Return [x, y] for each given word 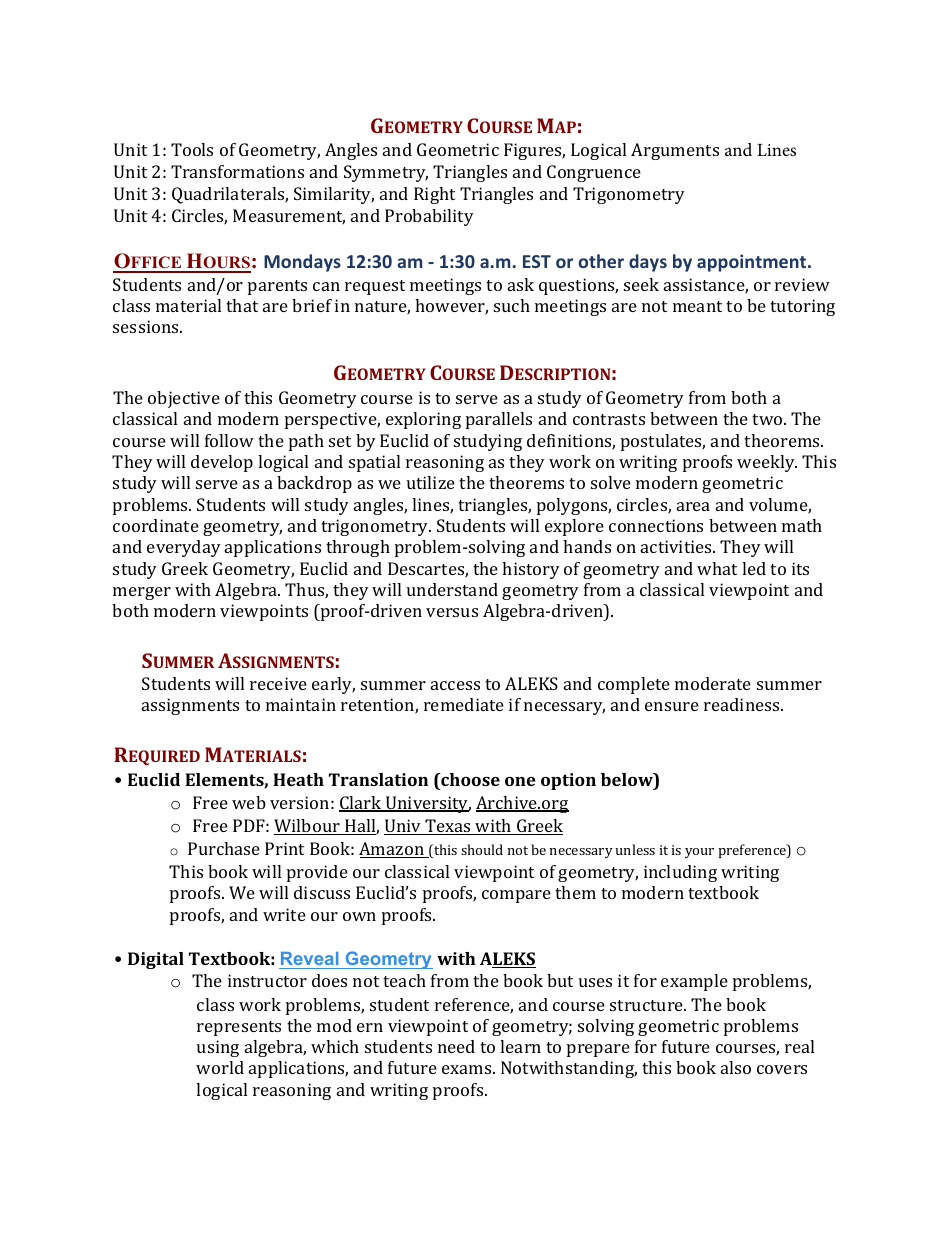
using [218, 1048]
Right [434, 195]
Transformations [237, 171]
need [456, 1046]
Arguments [675, 151]
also [736, 1067]
